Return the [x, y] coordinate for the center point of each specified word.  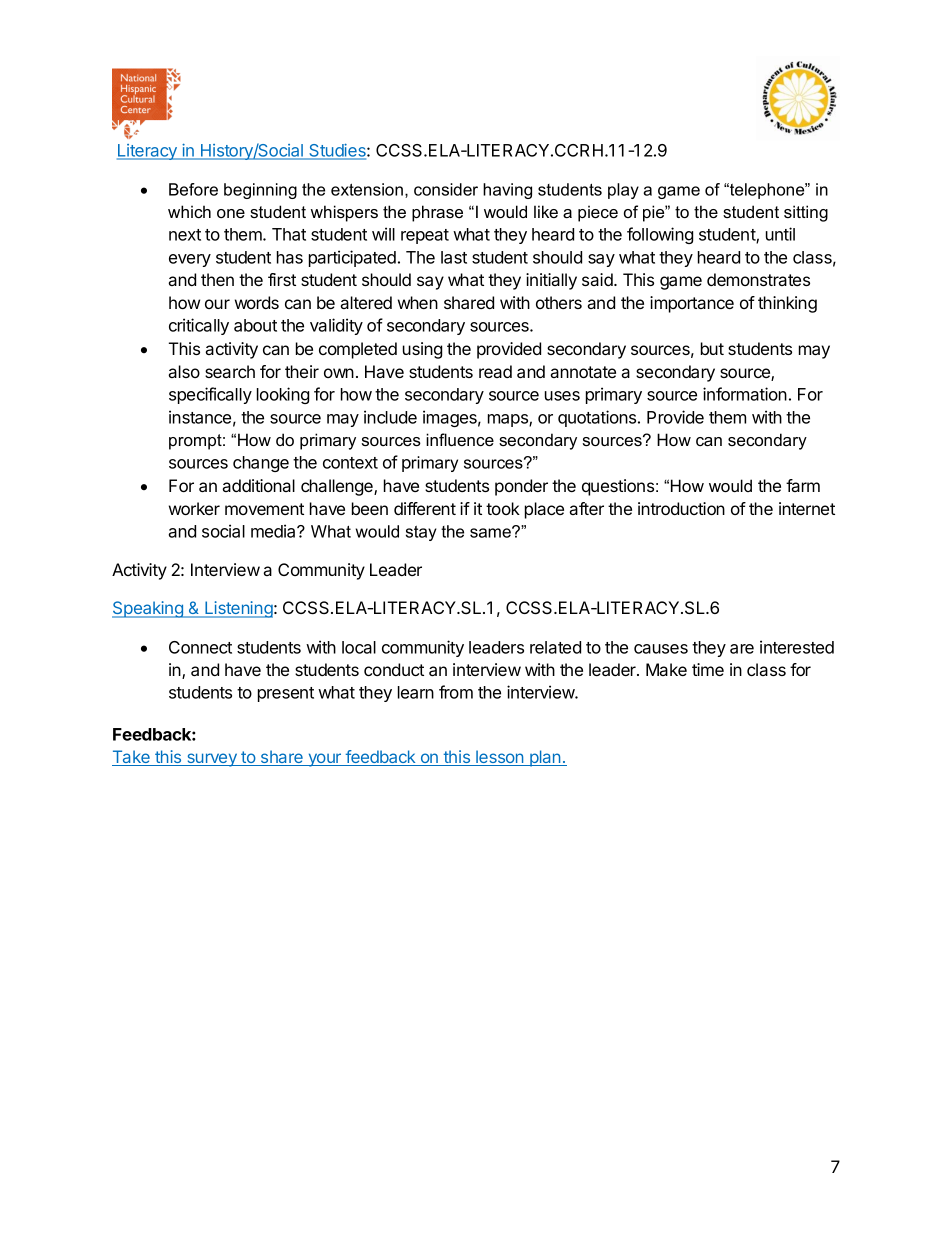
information [745, 394]
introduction [681, 508]
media [274, 531]
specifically [210, 395]
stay [421, 533]
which [189, 211]
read [495, 371]
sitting [806, 213]
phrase [437, 213]
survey [212, 760]
